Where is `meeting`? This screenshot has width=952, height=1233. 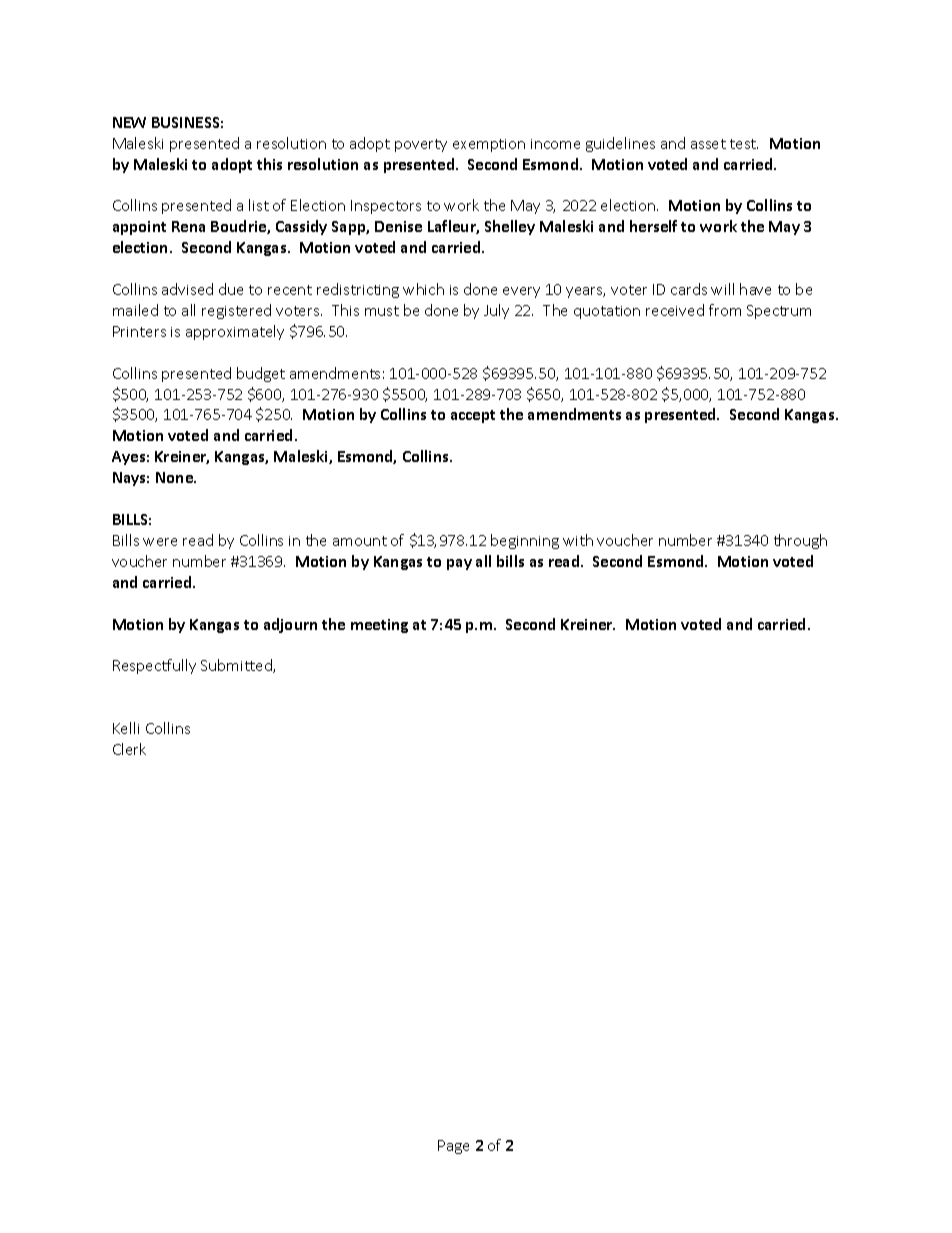 meeting is located at coordinates (379, 626).
